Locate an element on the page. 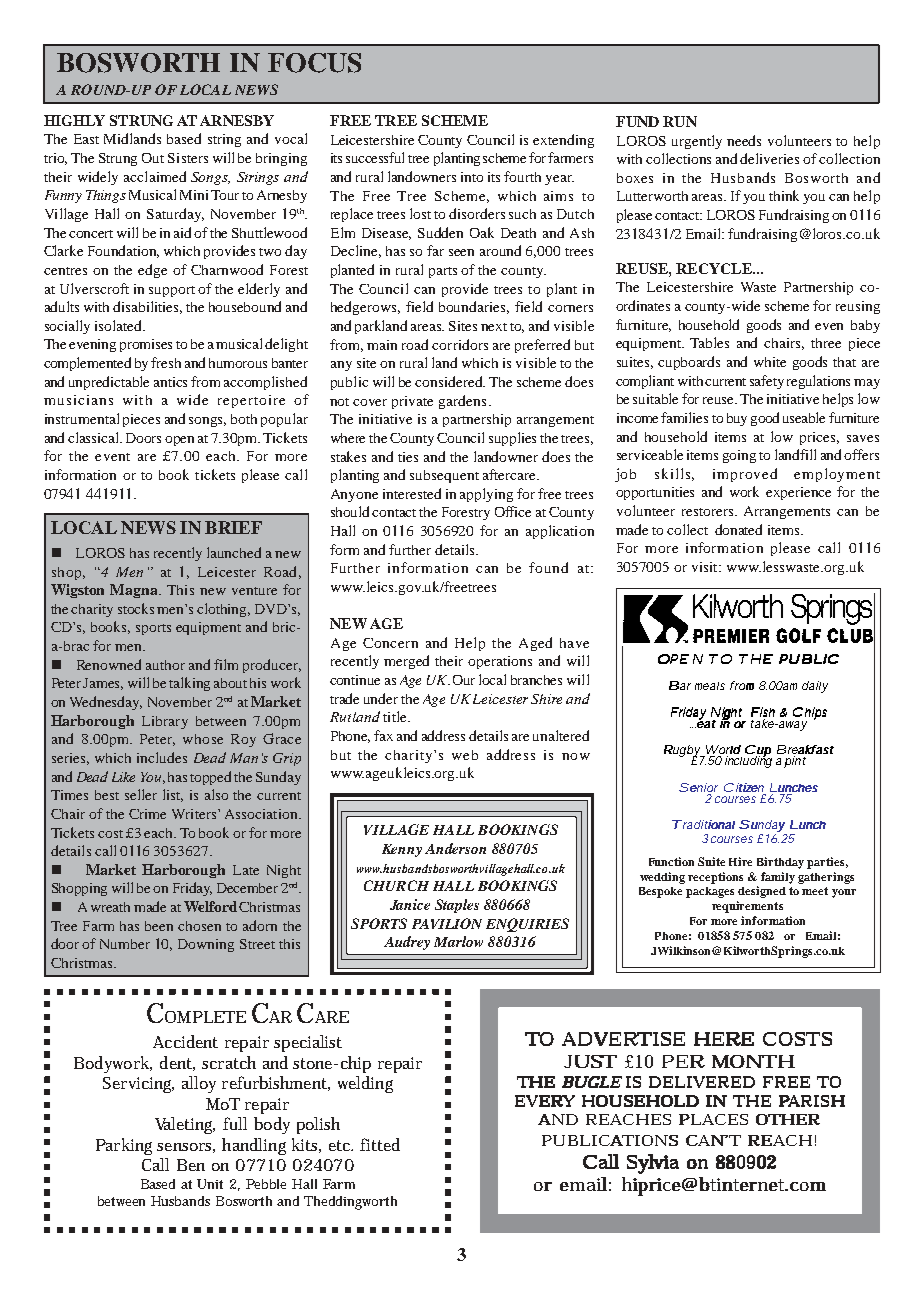 This image has height=1308, width=924. visit is located at coordinates (706, 567).
